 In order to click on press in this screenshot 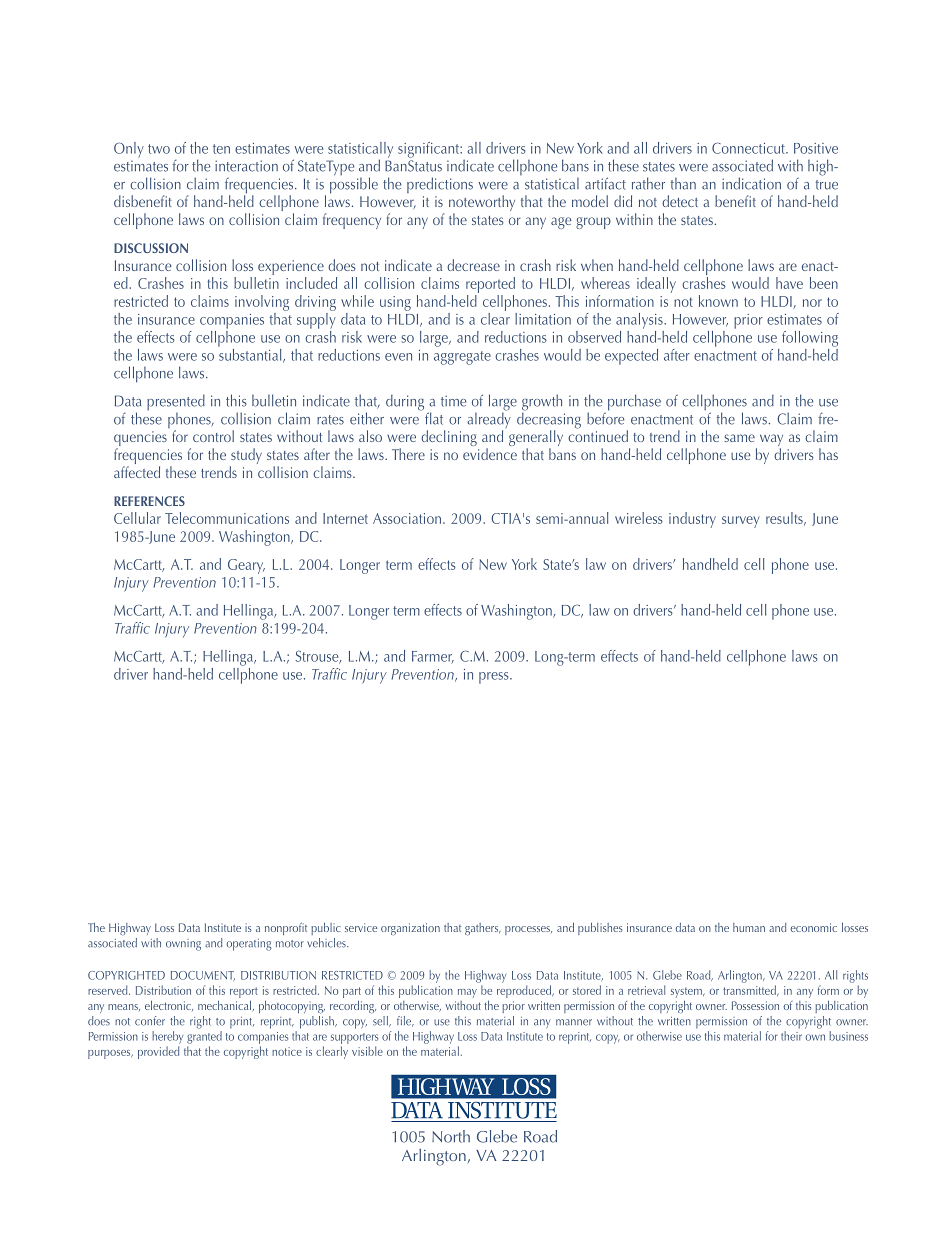, I will do `click(495, 678)`.
